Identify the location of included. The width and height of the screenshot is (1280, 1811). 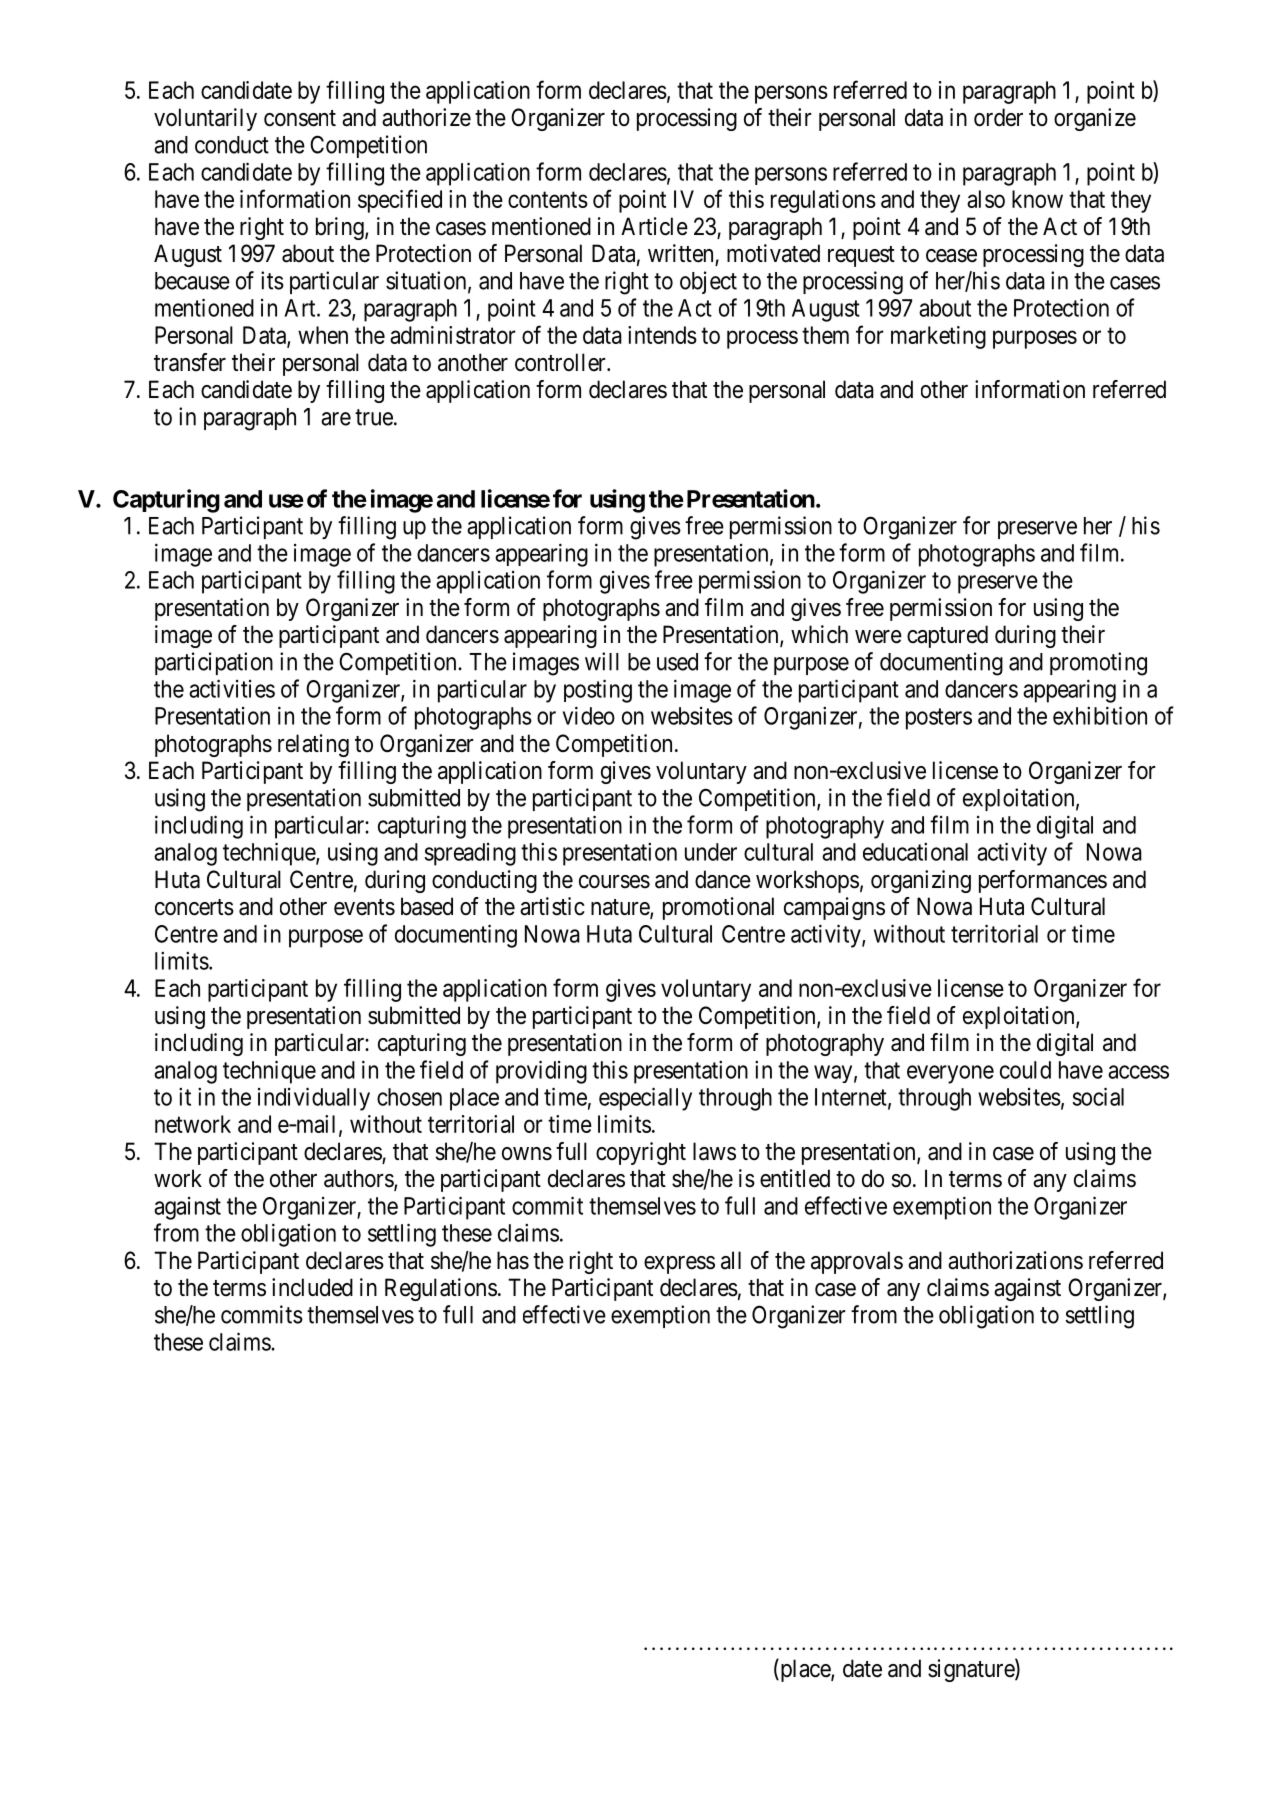
(312, 1287).
